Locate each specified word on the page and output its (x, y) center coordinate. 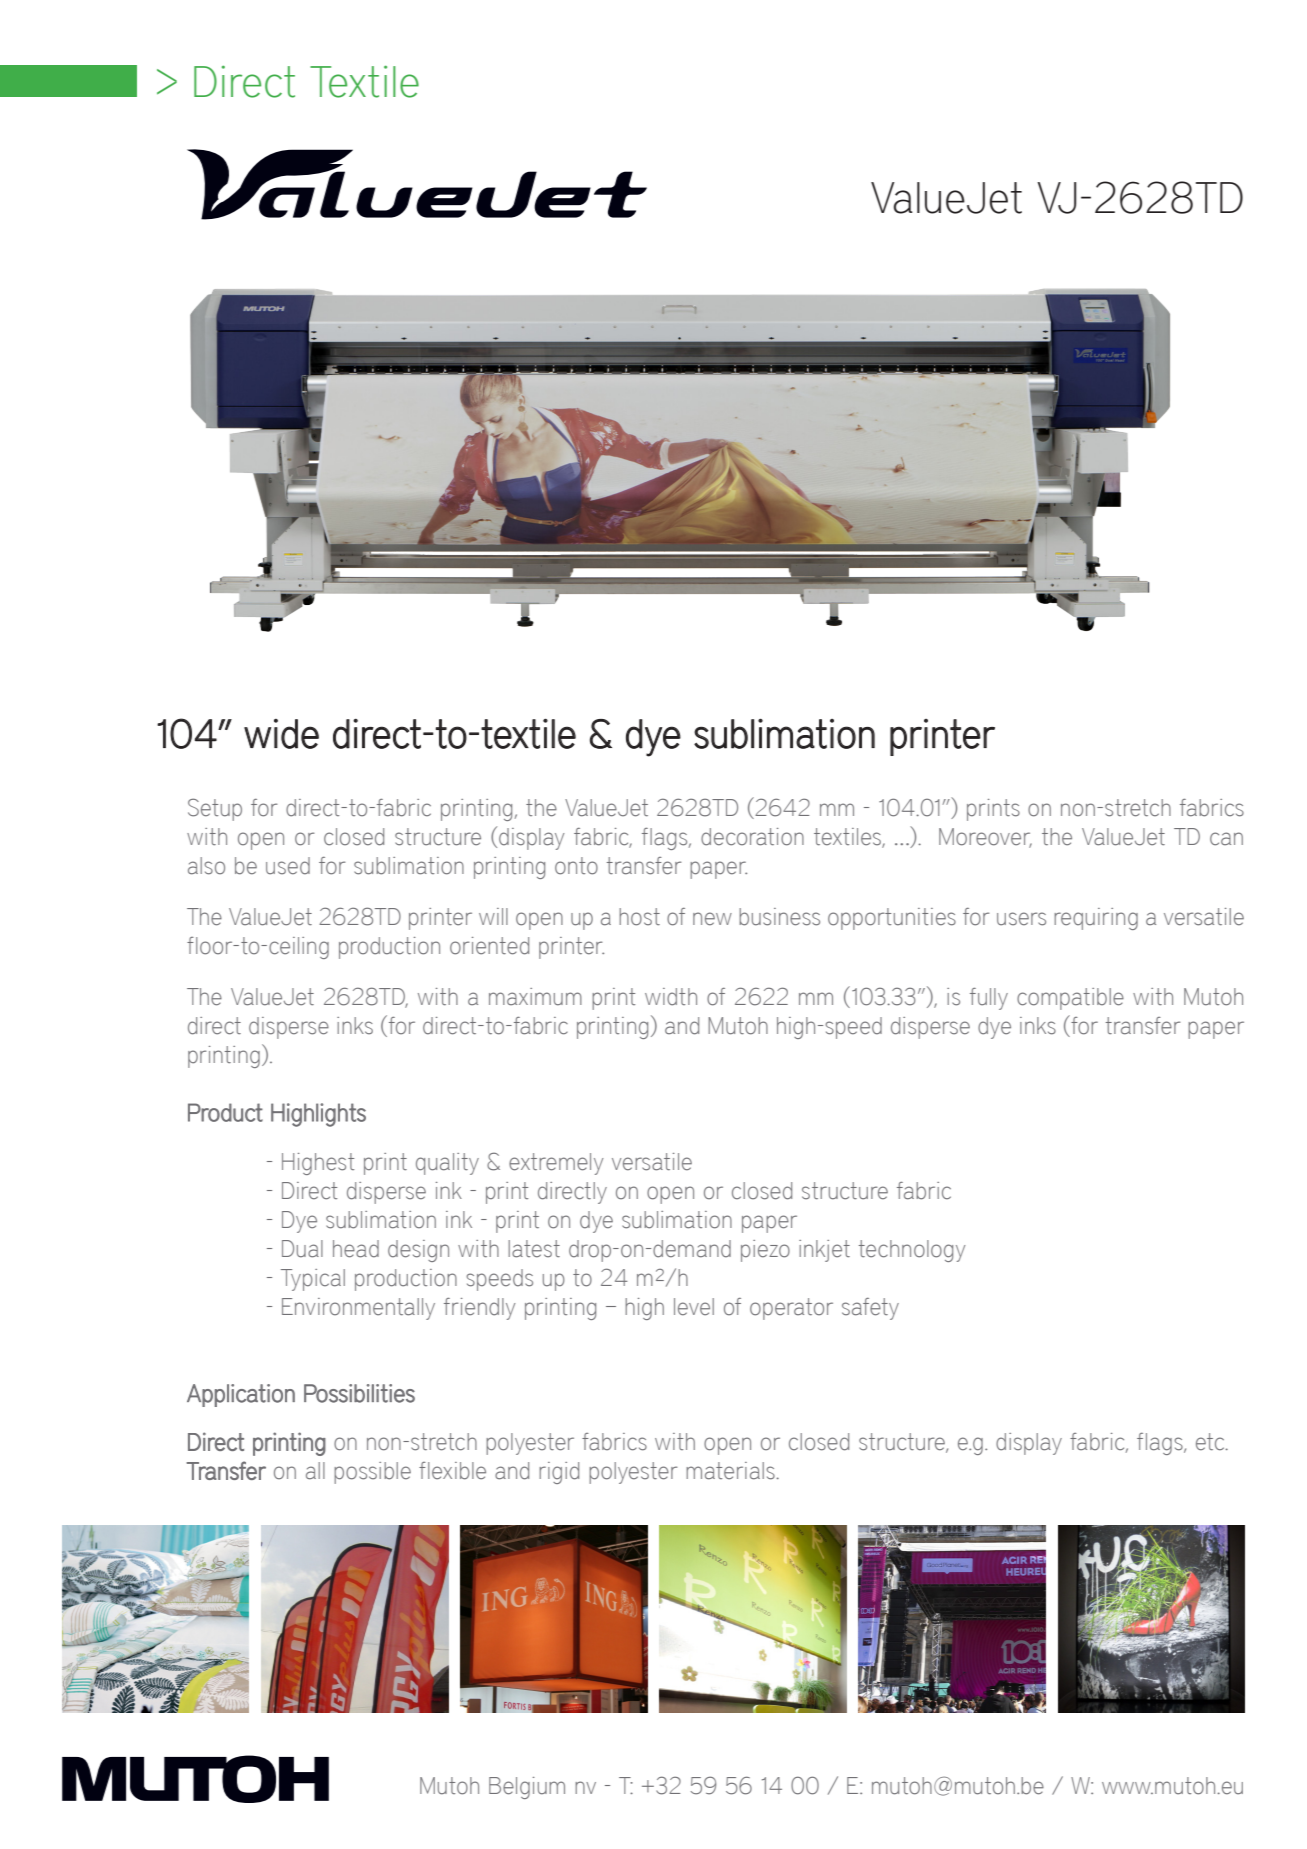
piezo (765, 1251)
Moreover (985, 838)
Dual (302, 1249)
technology (912, 1251)
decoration (752, 837)
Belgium (527, 1788)
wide (281, 734)
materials (731, 1471)
